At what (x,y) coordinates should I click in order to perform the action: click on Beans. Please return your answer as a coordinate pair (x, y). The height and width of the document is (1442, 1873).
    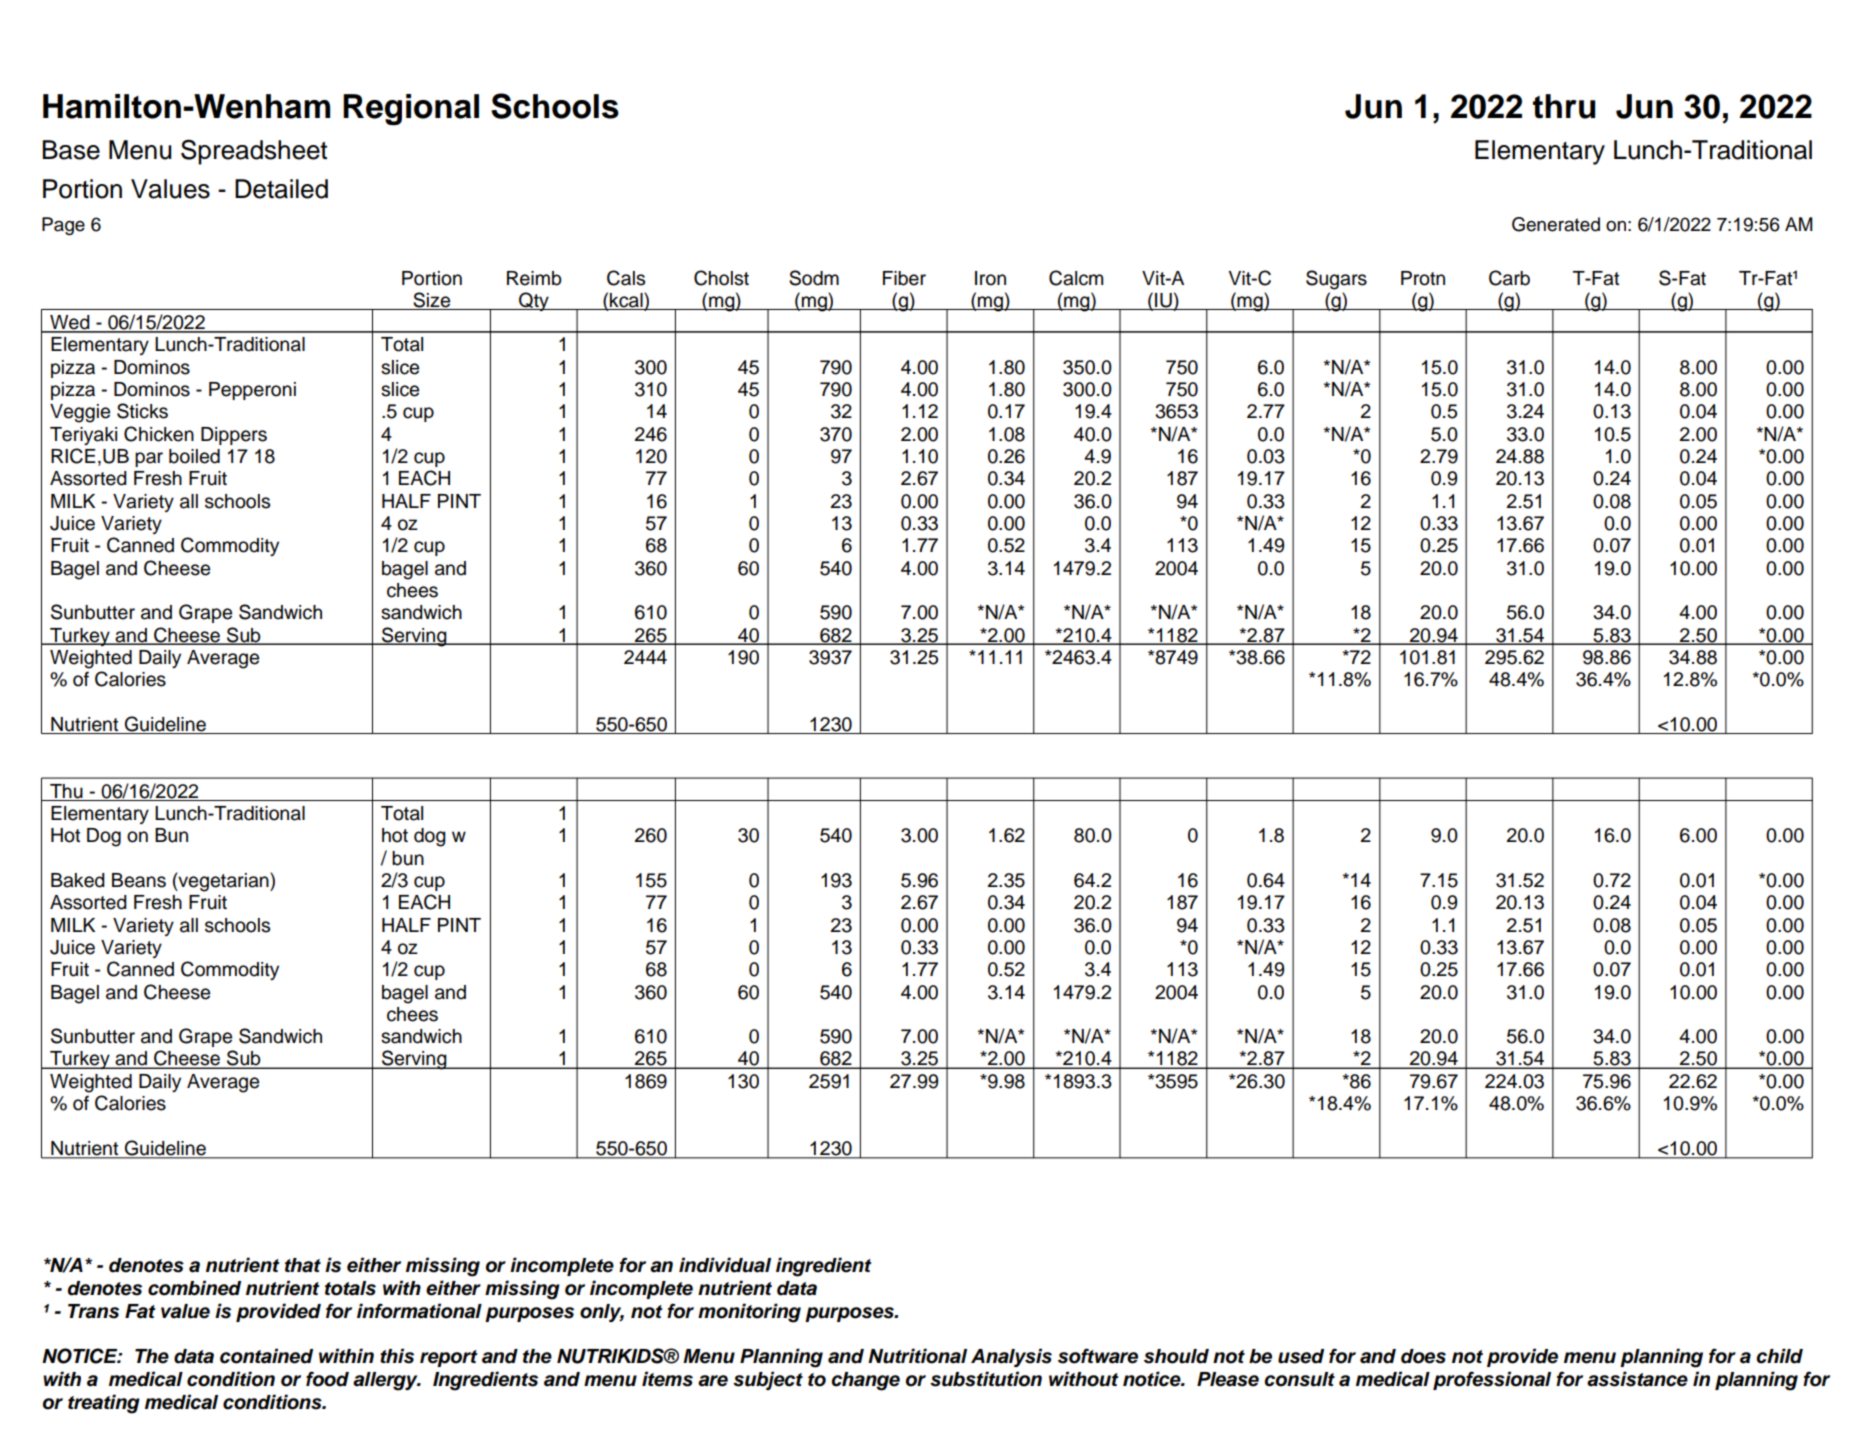
    Looking at the image, I should click on (139, 880).
